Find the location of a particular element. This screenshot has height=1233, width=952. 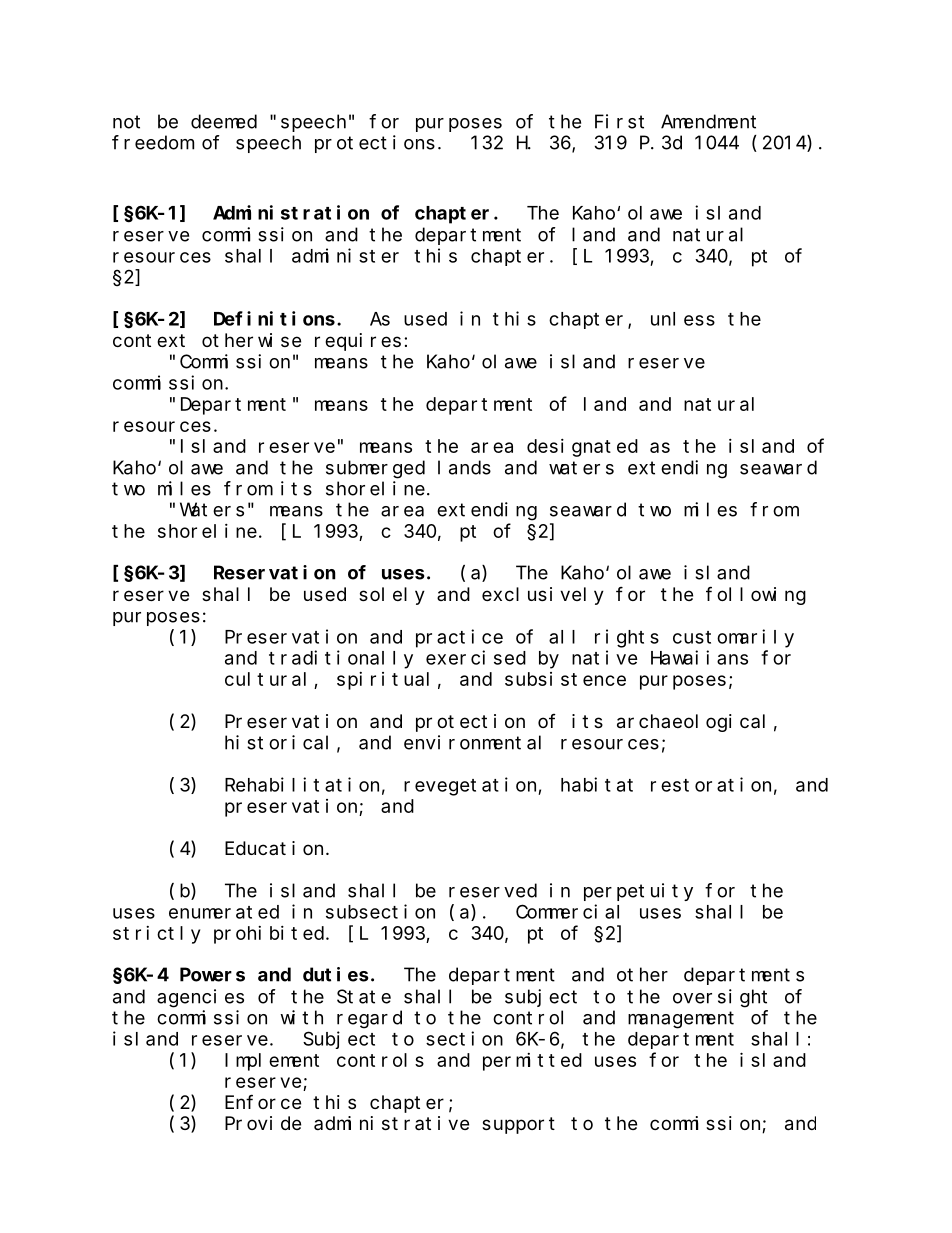

enumerated is located at coordinates (224, 912).
